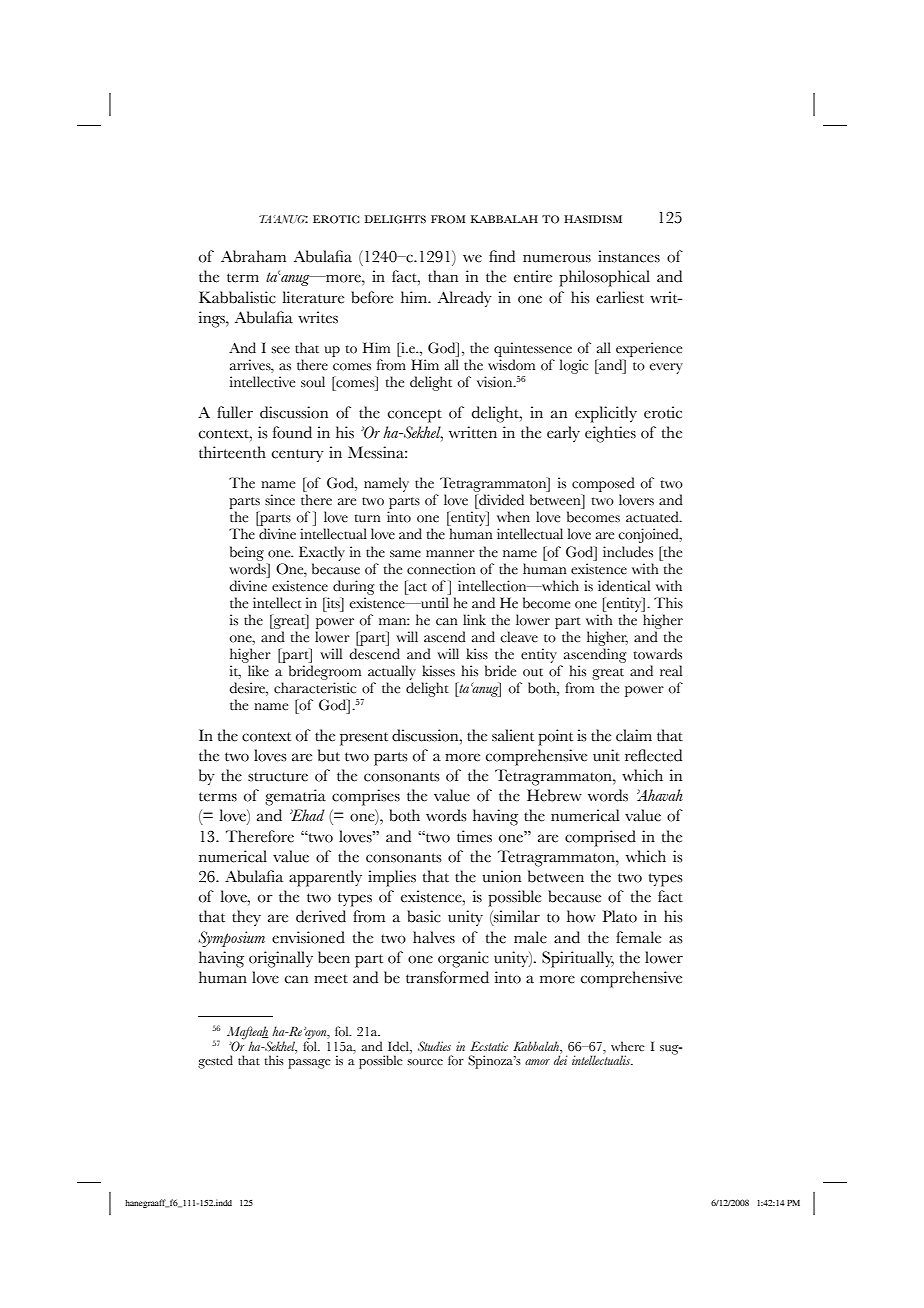  I want to click on times, so click(474, 836).
